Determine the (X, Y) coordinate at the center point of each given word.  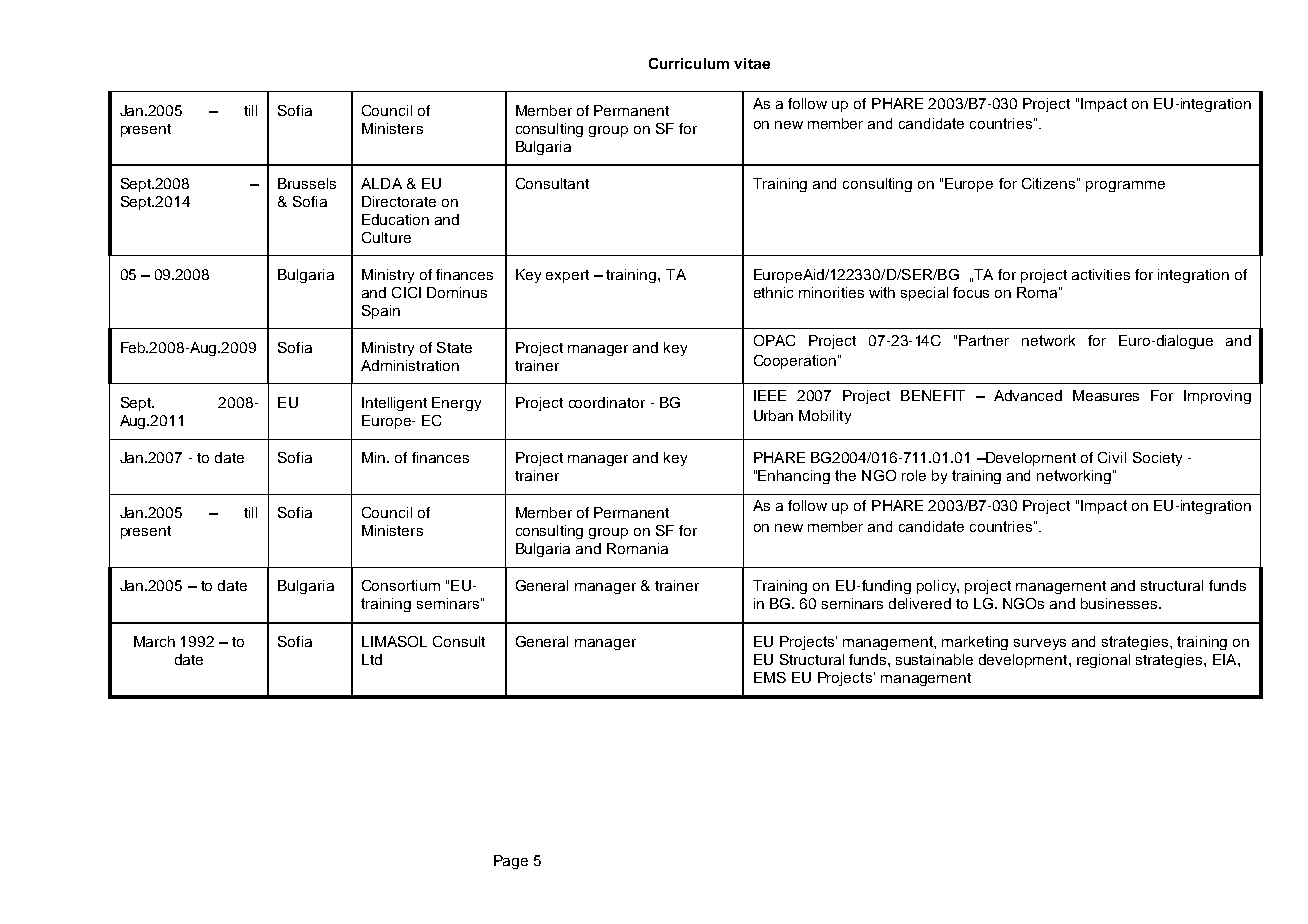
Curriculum (689, 63)
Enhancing (794, 477)
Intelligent (394, 404)
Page (511, 862)
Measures (1106, 395)
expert (567, 276)
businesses (1120, 603)
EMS (770, 677)
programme (1125, 186)
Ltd (372, 659)
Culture (386, 237)
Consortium (401, 585)
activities (1101, 274)
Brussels (307, 183)
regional (1103, 661)
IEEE (770, 395)
